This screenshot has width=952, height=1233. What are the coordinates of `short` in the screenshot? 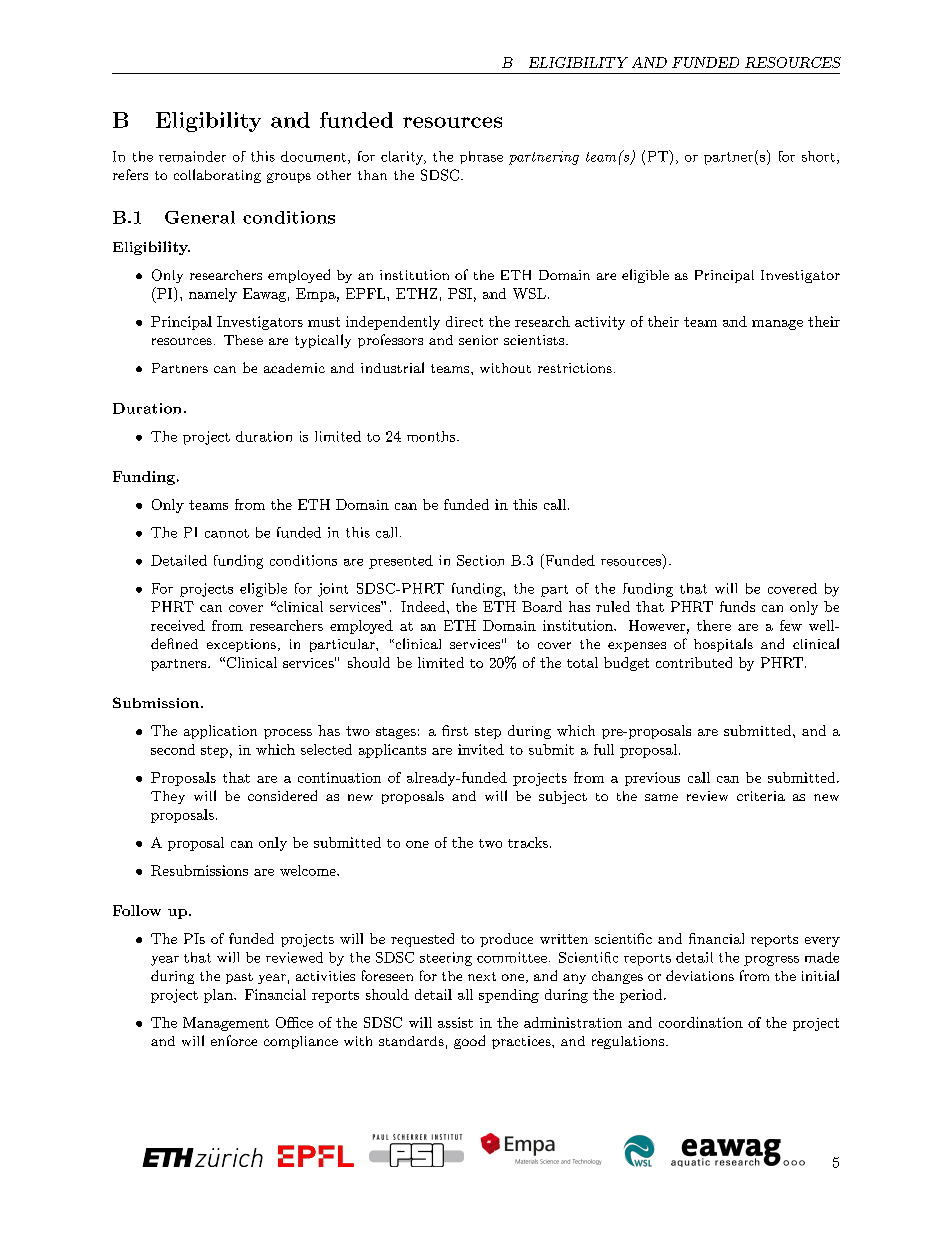 It's located at (818, 156).
